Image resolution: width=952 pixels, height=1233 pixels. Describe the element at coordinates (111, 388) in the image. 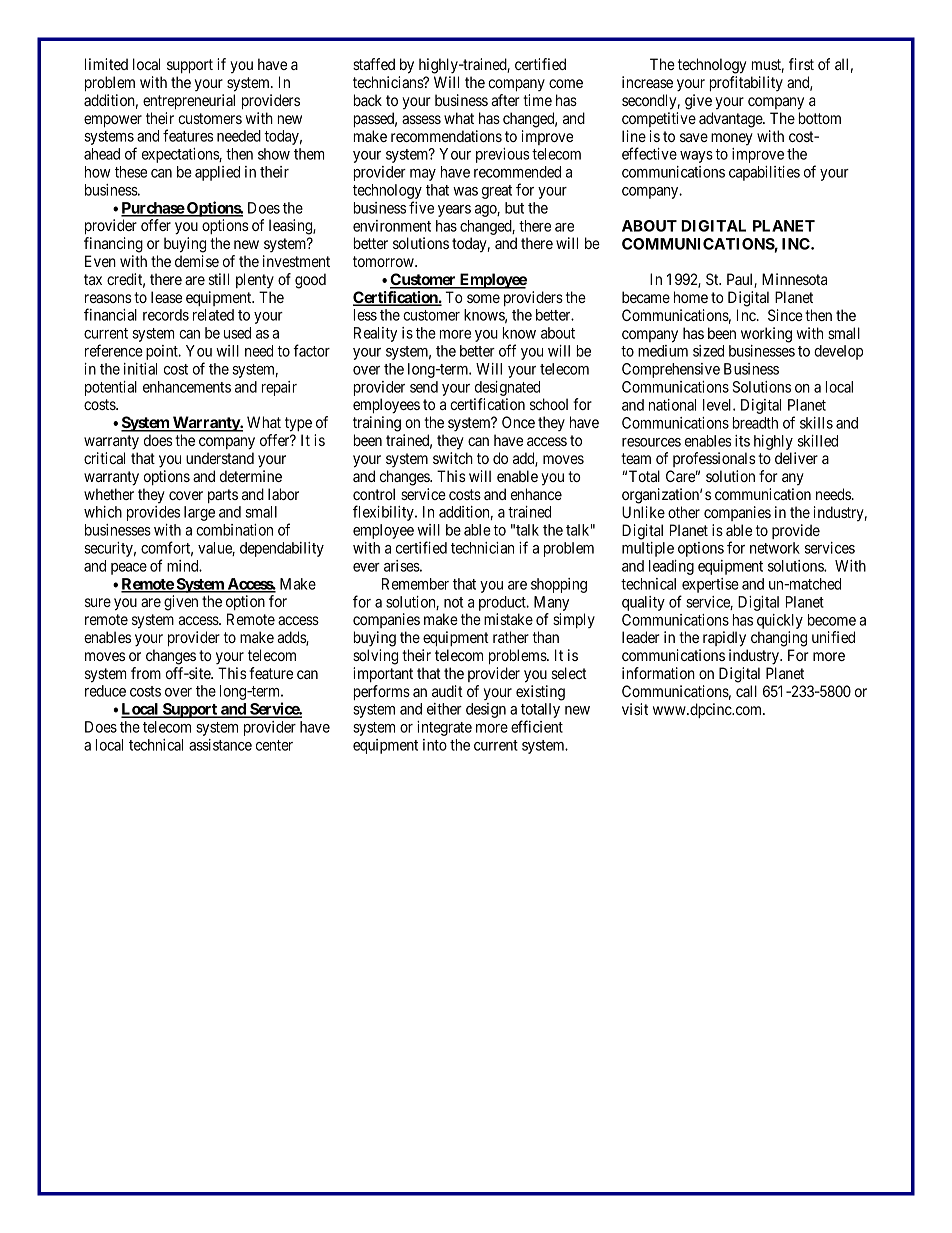

I see `potential` at that location.
